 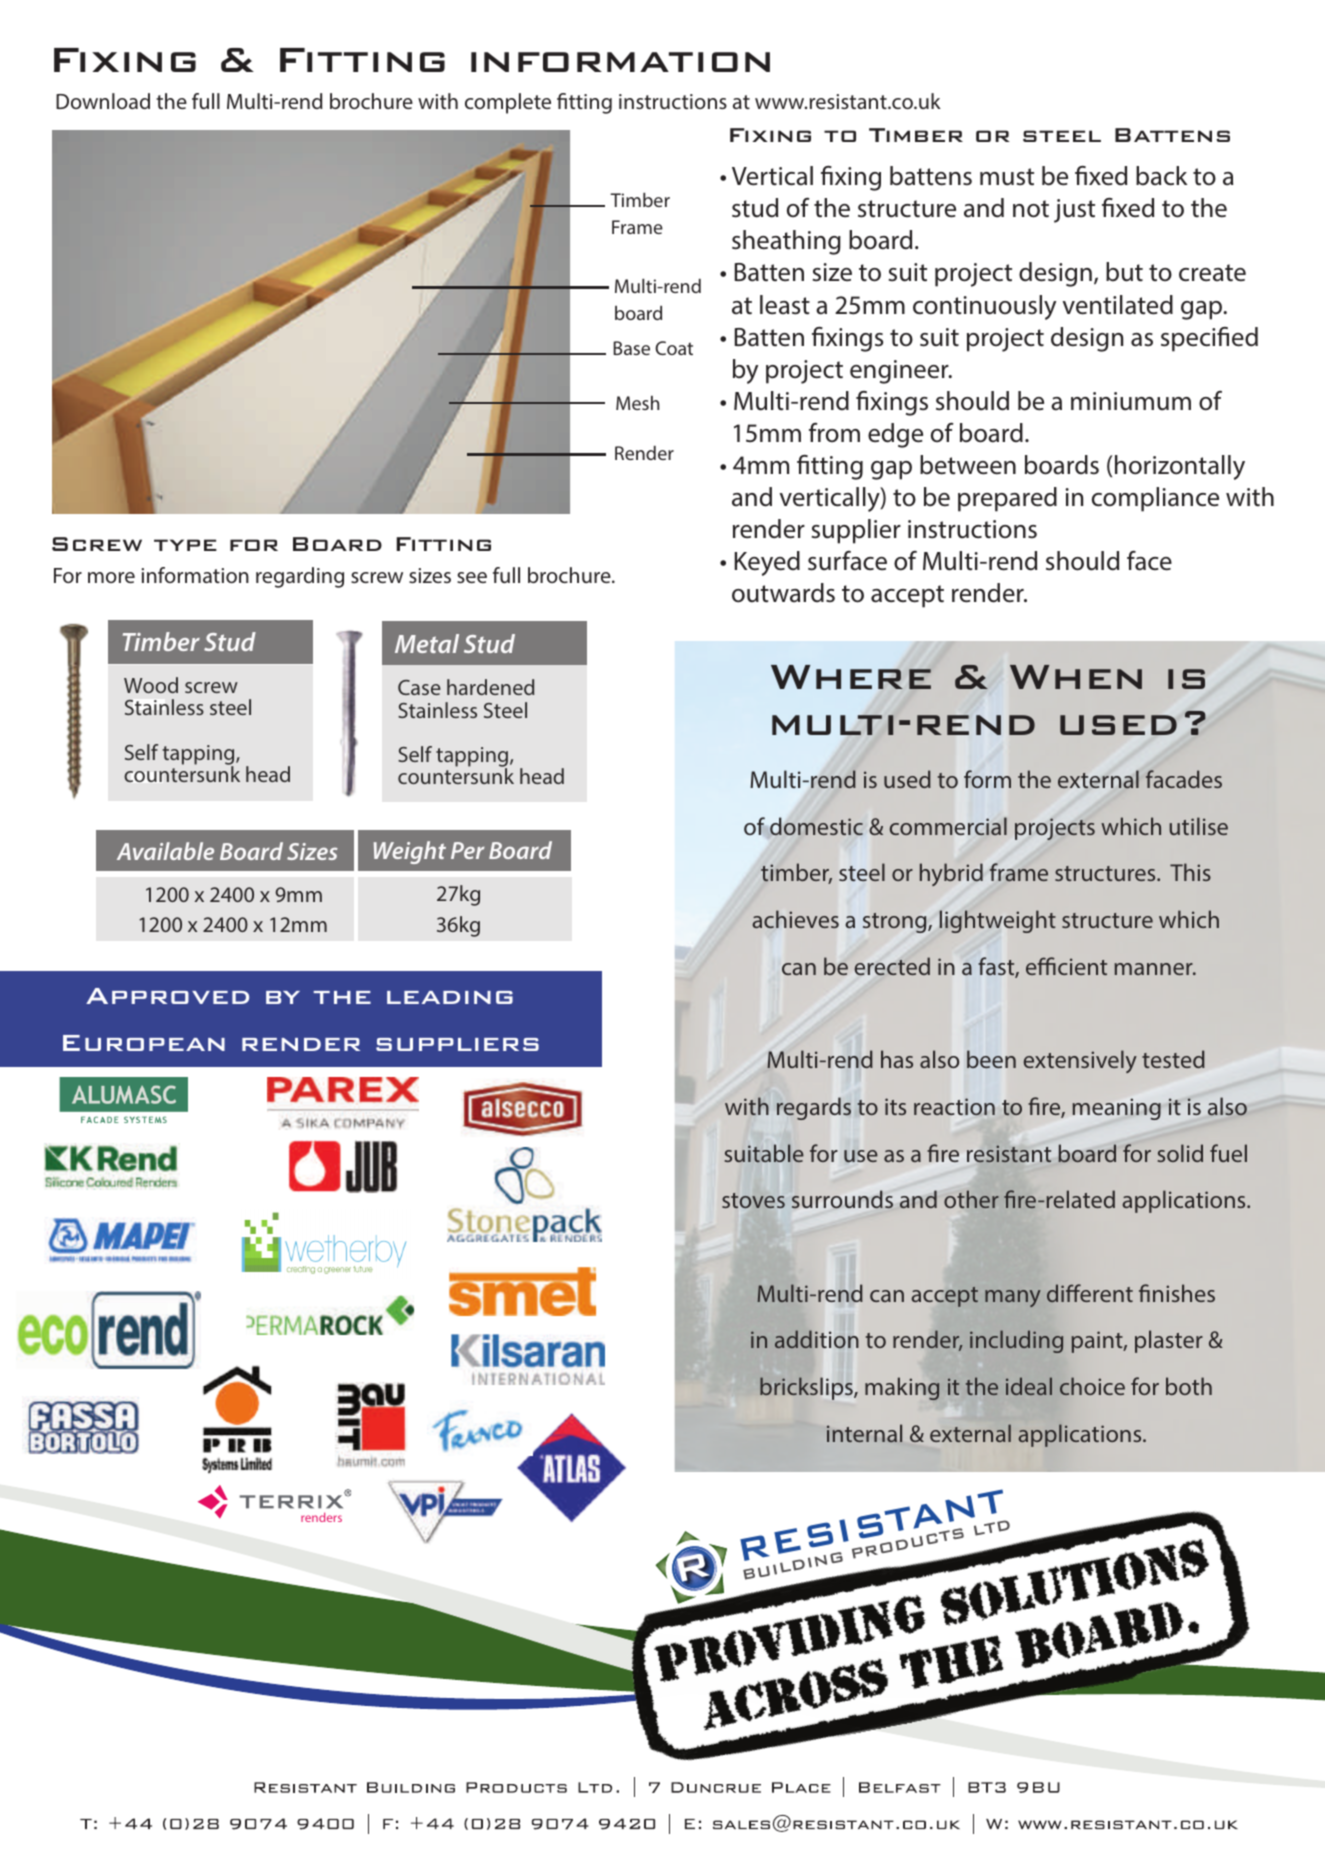 What do you see at coordinates (795, 919) in the document?
I see `achieves` at bounding box center [795, 919].
